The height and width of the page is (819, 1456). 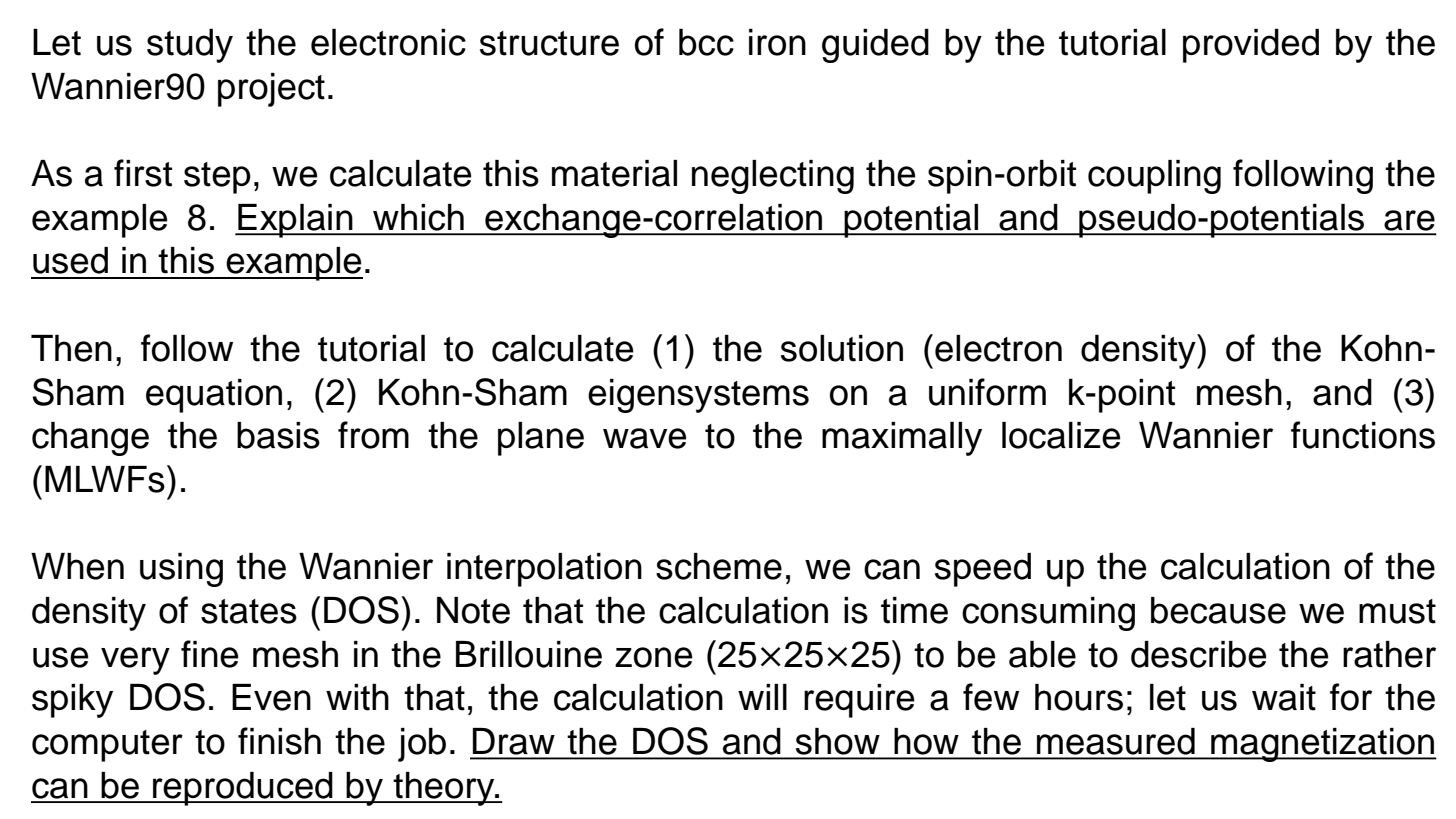 I want to click on study, so click(x=190, y=46).
